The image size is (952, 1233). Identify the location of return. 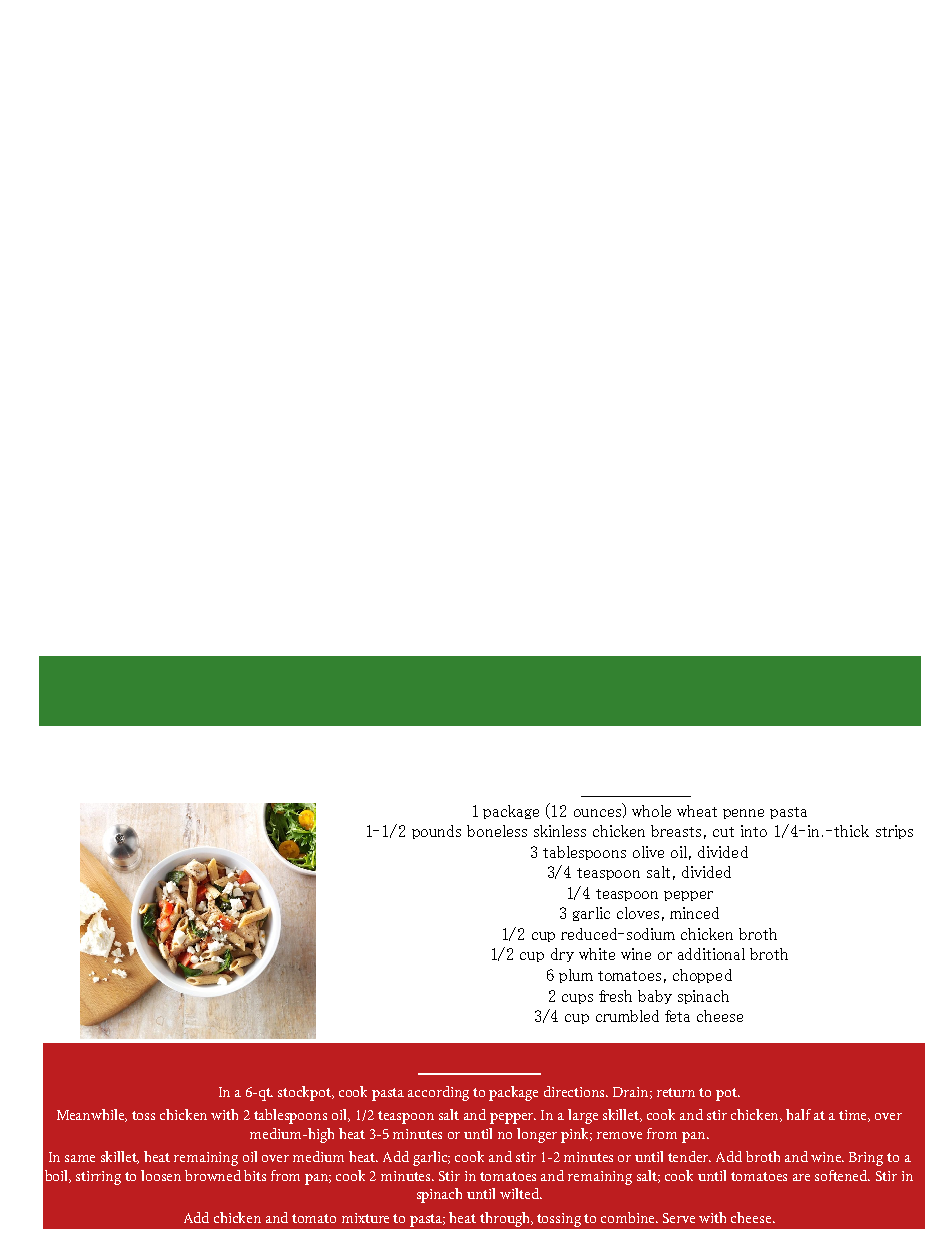
(676, 1092).
